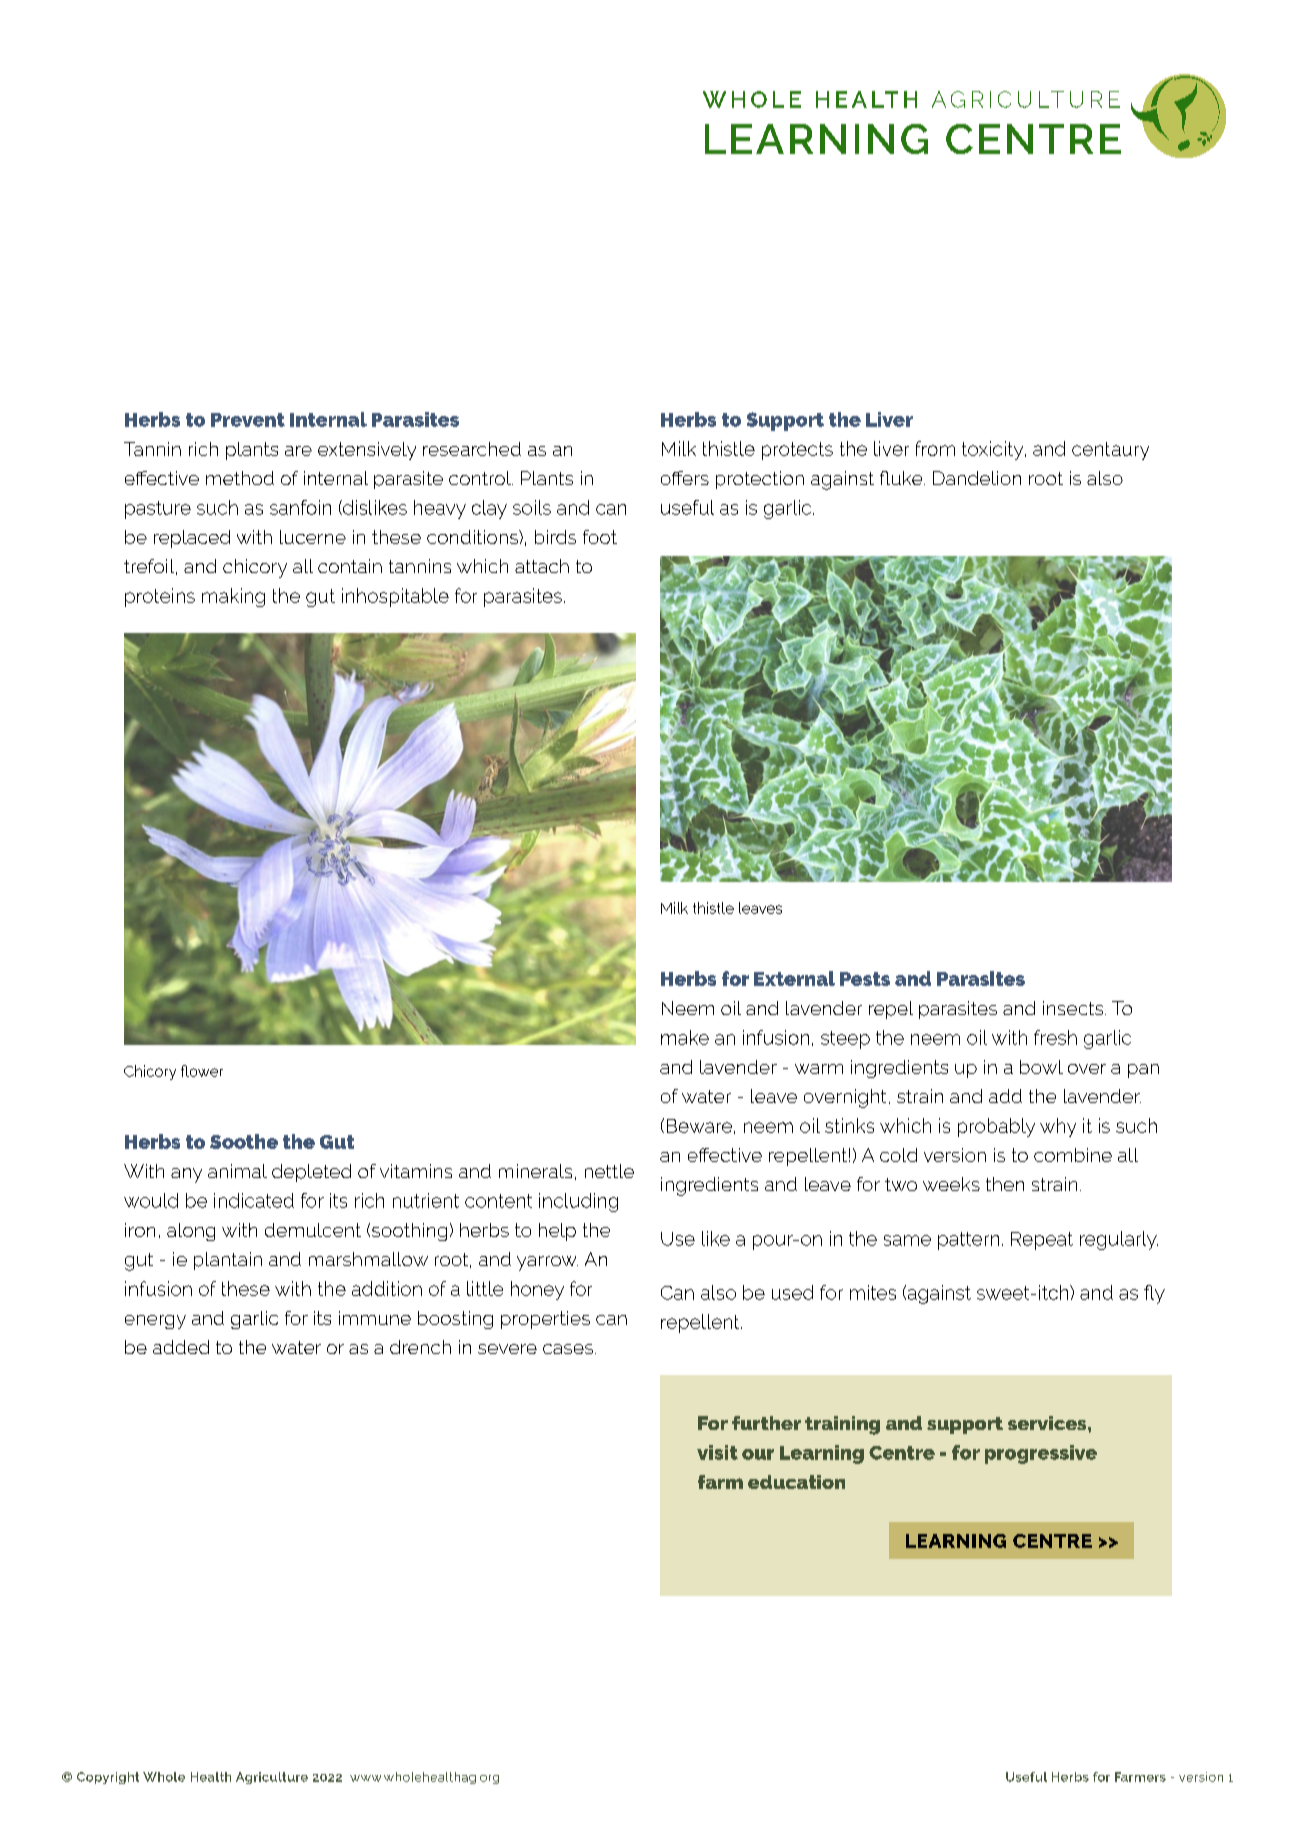 The width and height of the screenshot is (1295, 1831). What do you see at coordinates (272, 1778) in the screenshot?
I see `Agriculture` at bounding box center [272, 1778].
